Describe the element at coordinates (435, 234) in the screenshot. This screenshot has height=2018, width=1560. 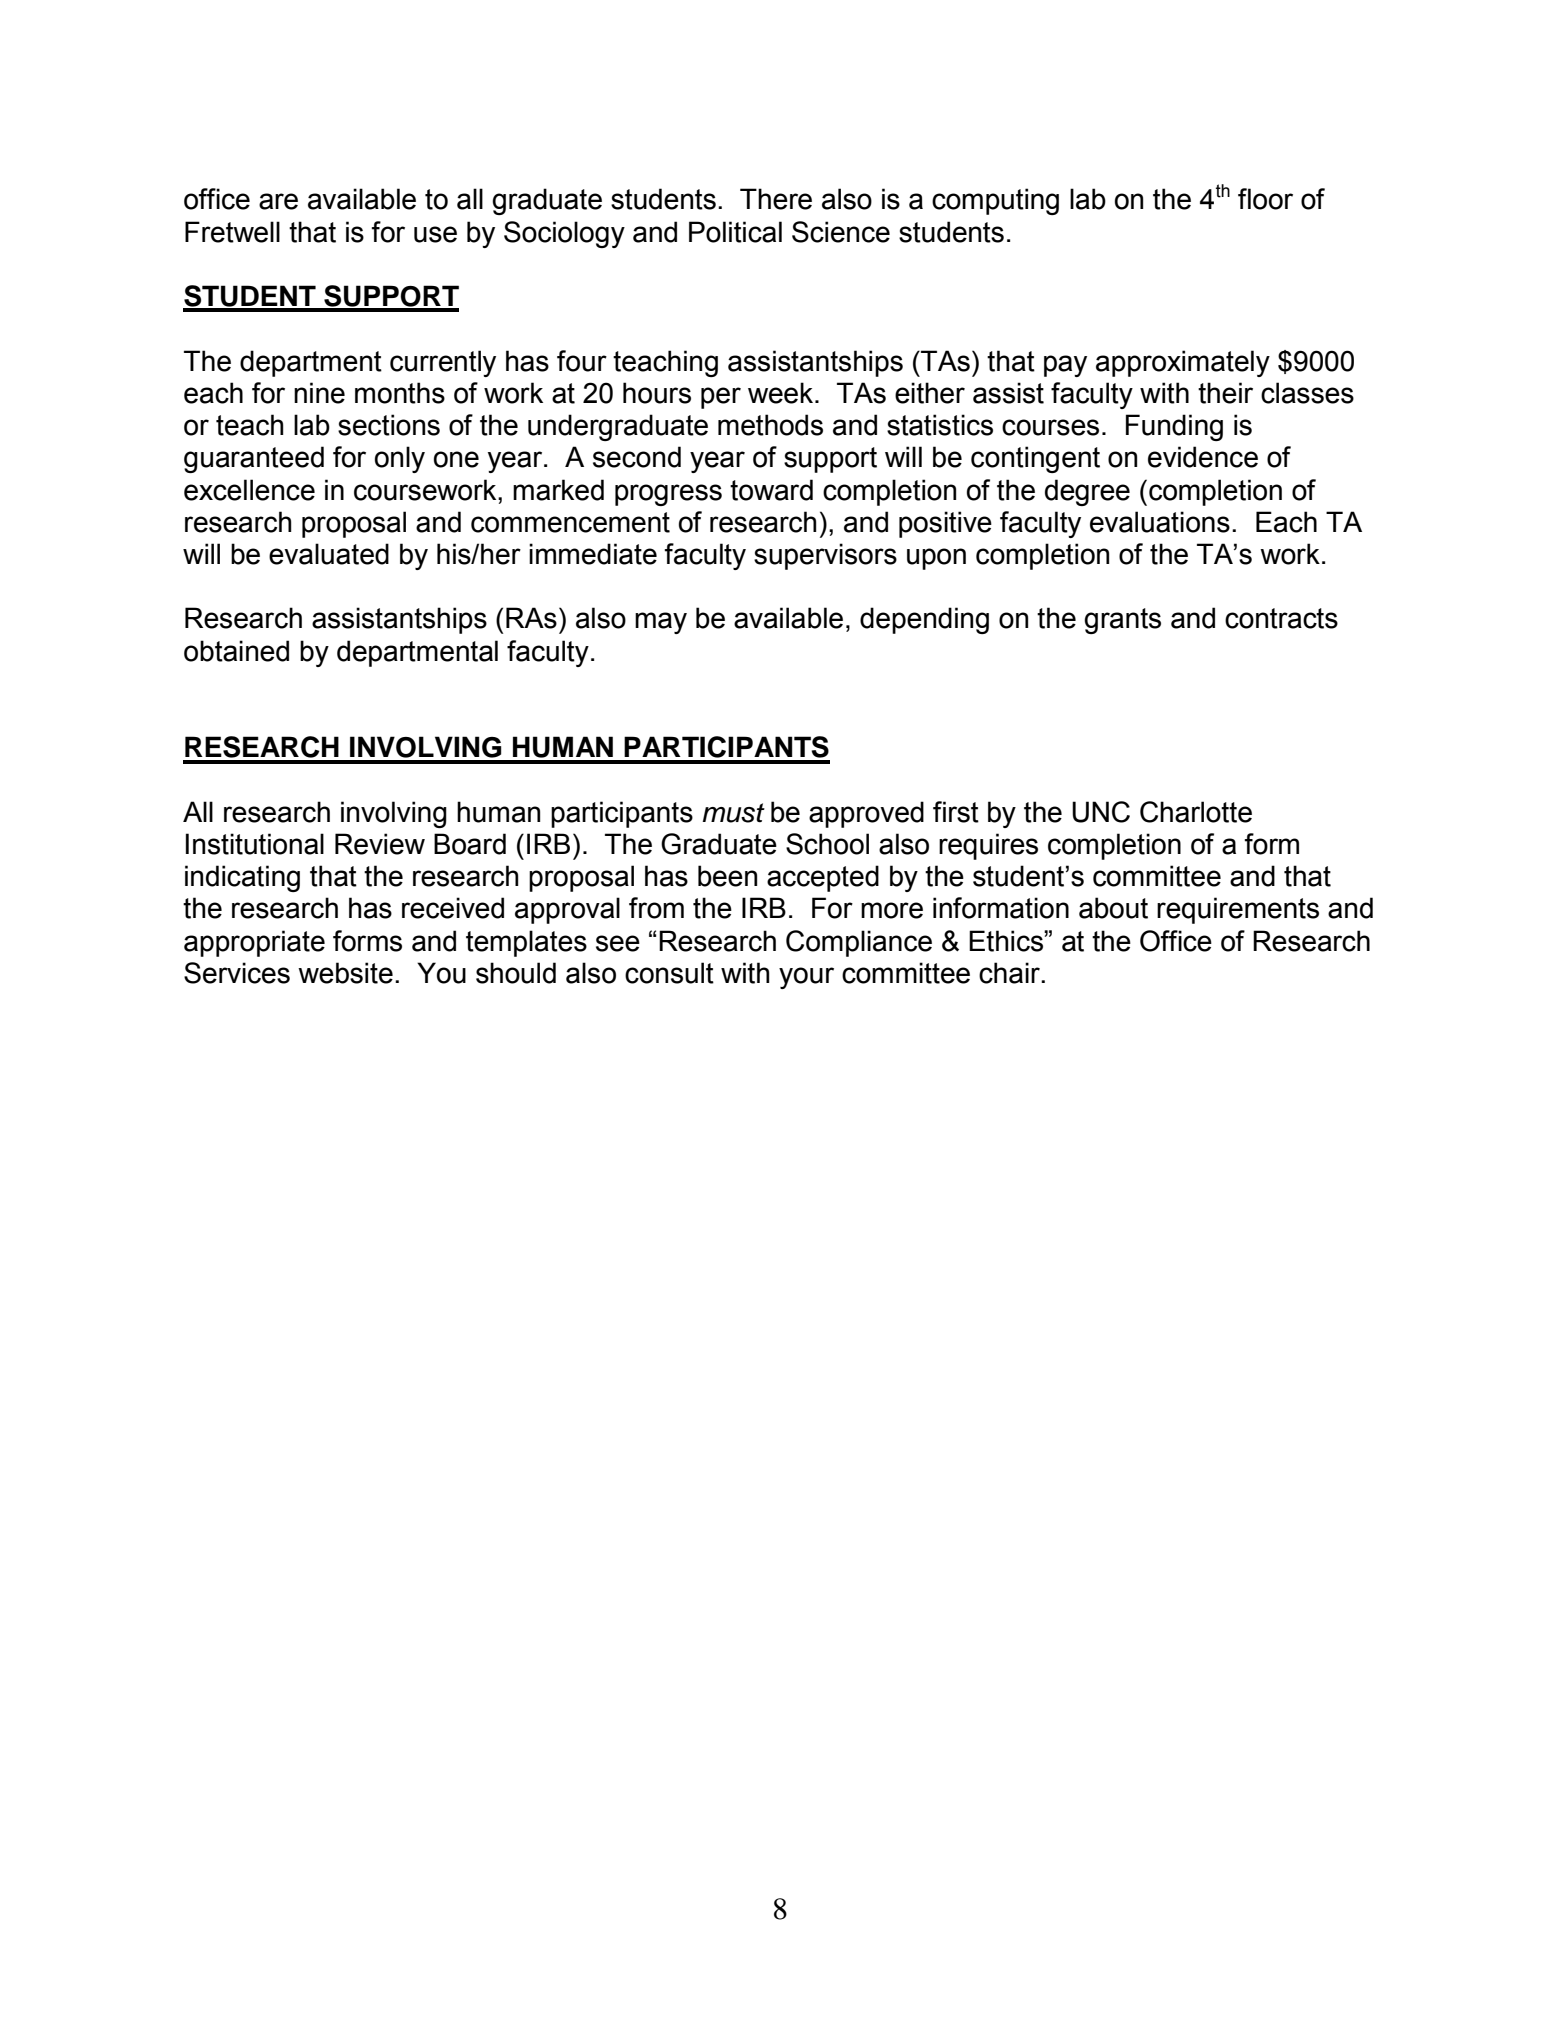
I see `use` at that location.
